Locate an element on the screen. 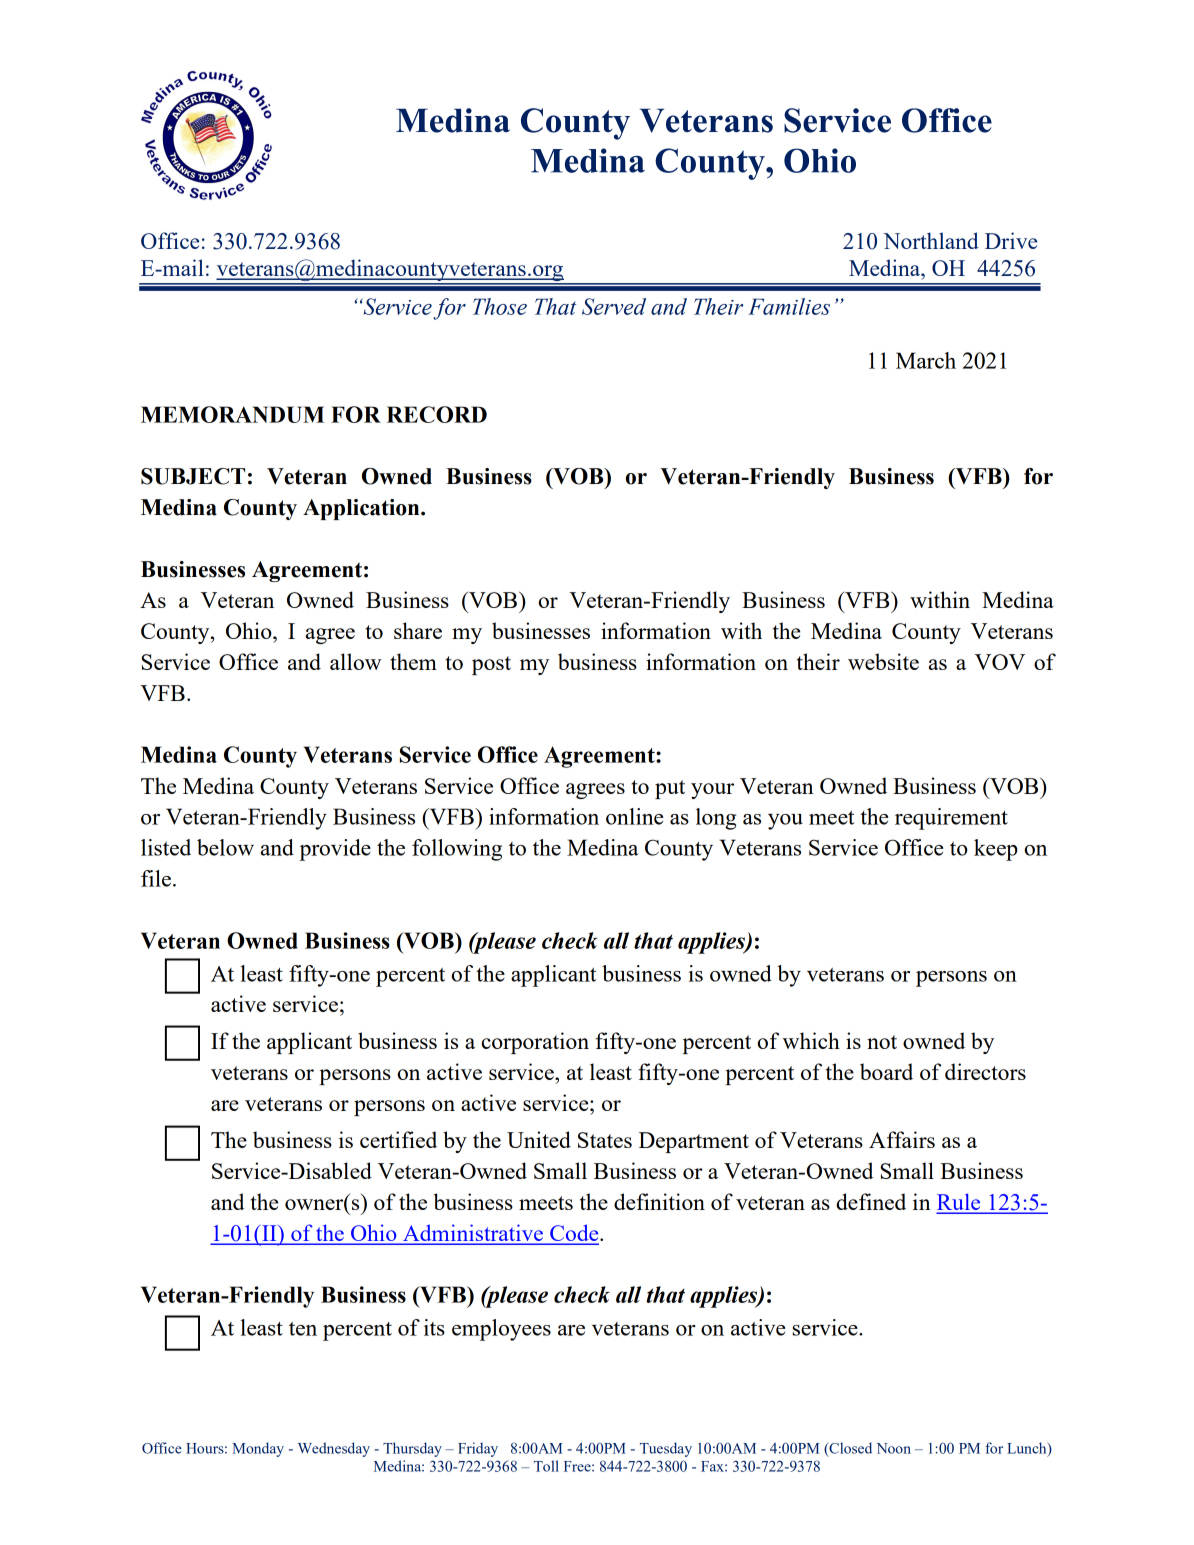  SUBJECT is located at coordinates (193, 476).
